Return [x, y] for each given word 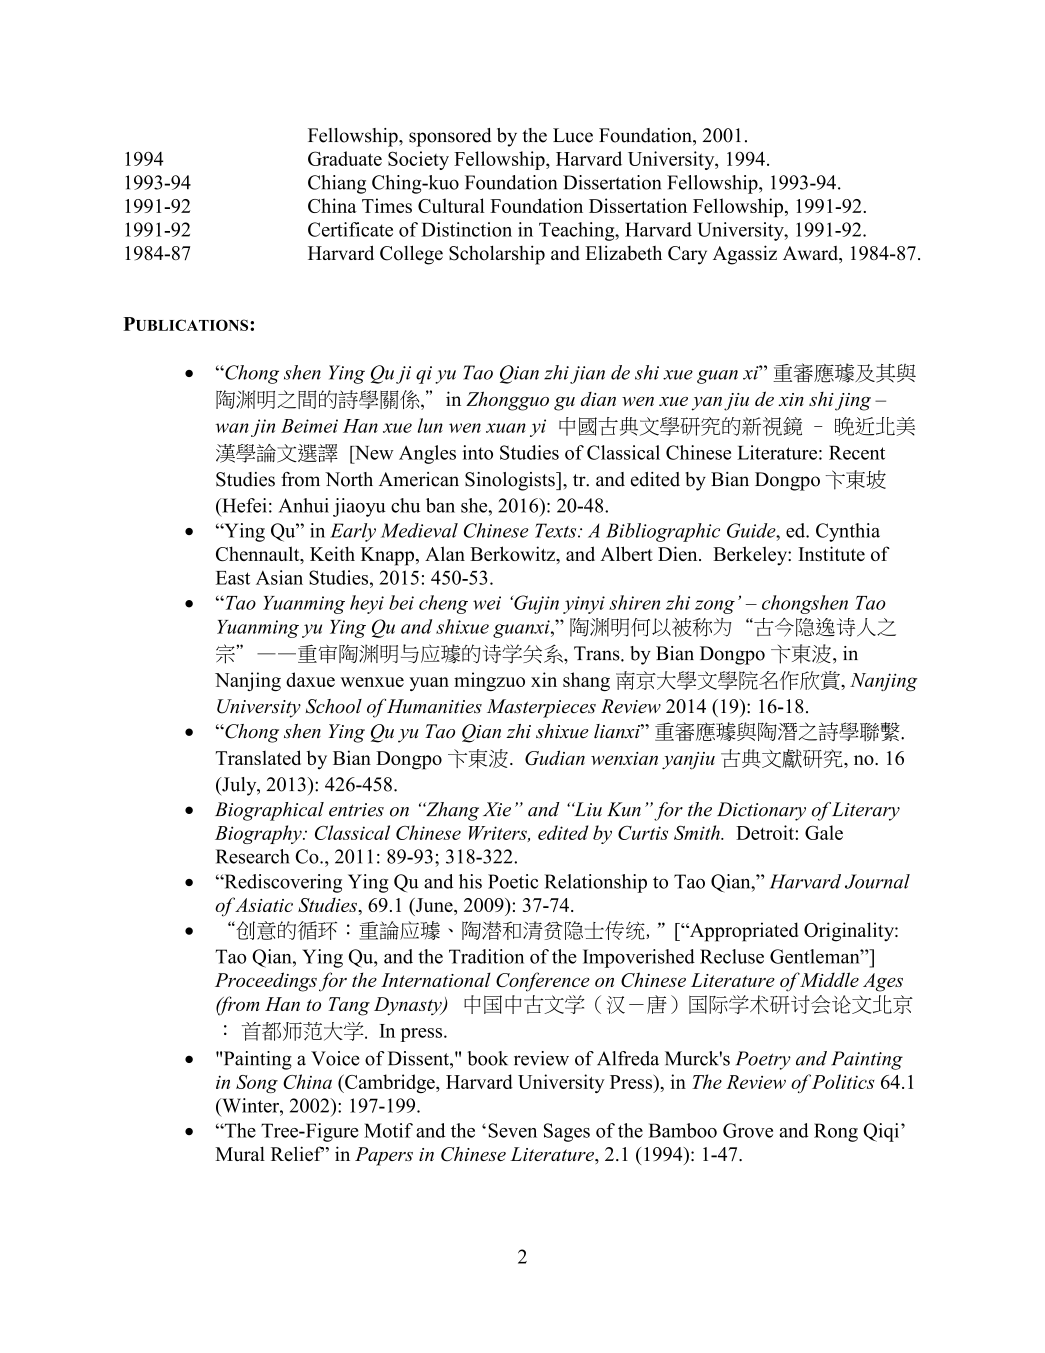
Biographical [269, 811]
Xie [497, 809]
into [478, 452]
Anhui [304, 505]
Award [812, 254]
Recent [857, 453]
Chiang [337, 184]
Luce [573, 135]
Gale [824, 832]
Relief [297, 1153]
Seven [512, 1130]
